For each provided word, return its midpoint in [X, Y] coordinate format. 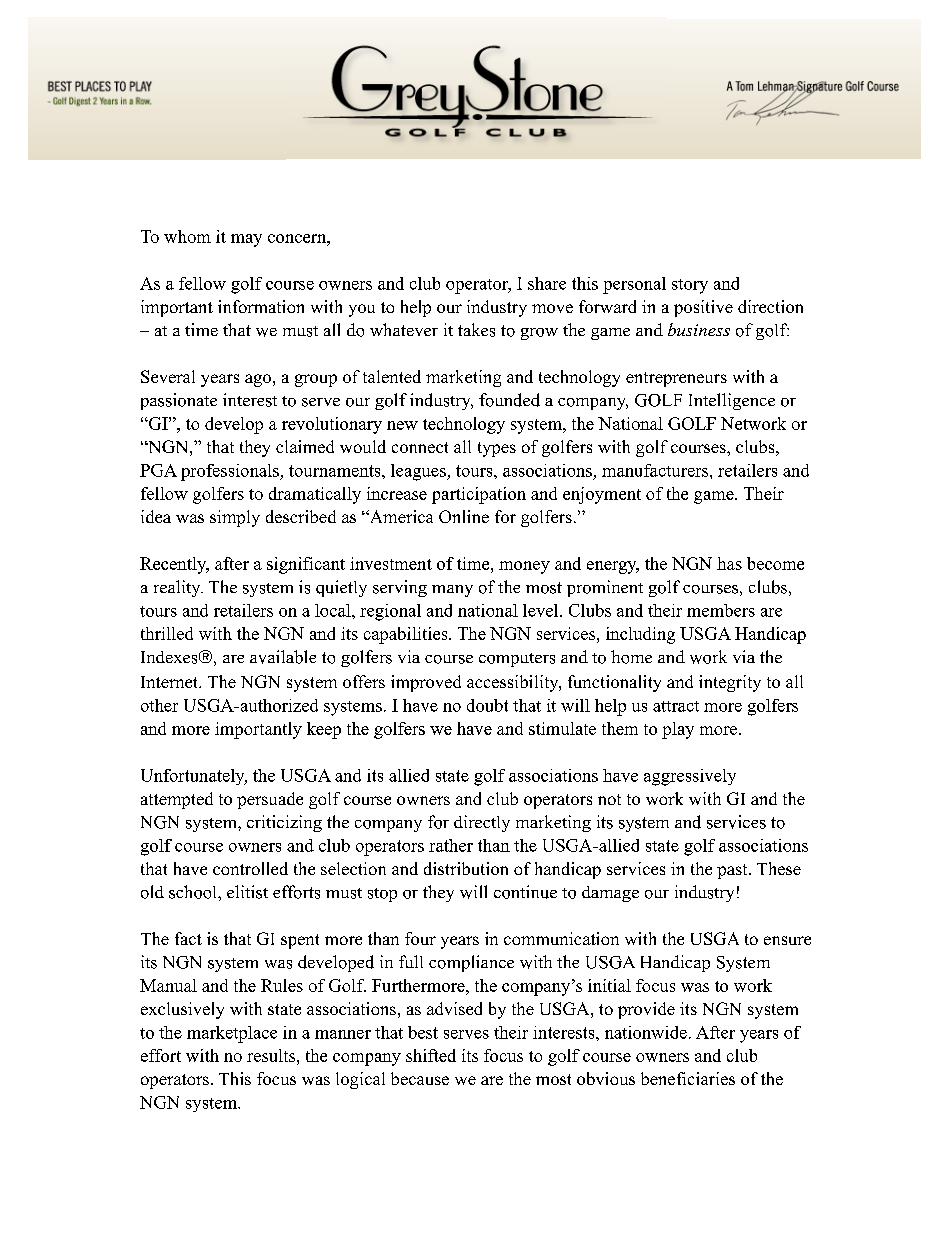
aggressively [690, 777]
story [690, 286]
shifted [431, 1055]
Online [464, 516]
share [547, 283]
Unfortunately [194, 777]
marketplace [232, 1034]
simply [235, 518]
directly [482, 823]
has [729, 563]
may [246, 240]
